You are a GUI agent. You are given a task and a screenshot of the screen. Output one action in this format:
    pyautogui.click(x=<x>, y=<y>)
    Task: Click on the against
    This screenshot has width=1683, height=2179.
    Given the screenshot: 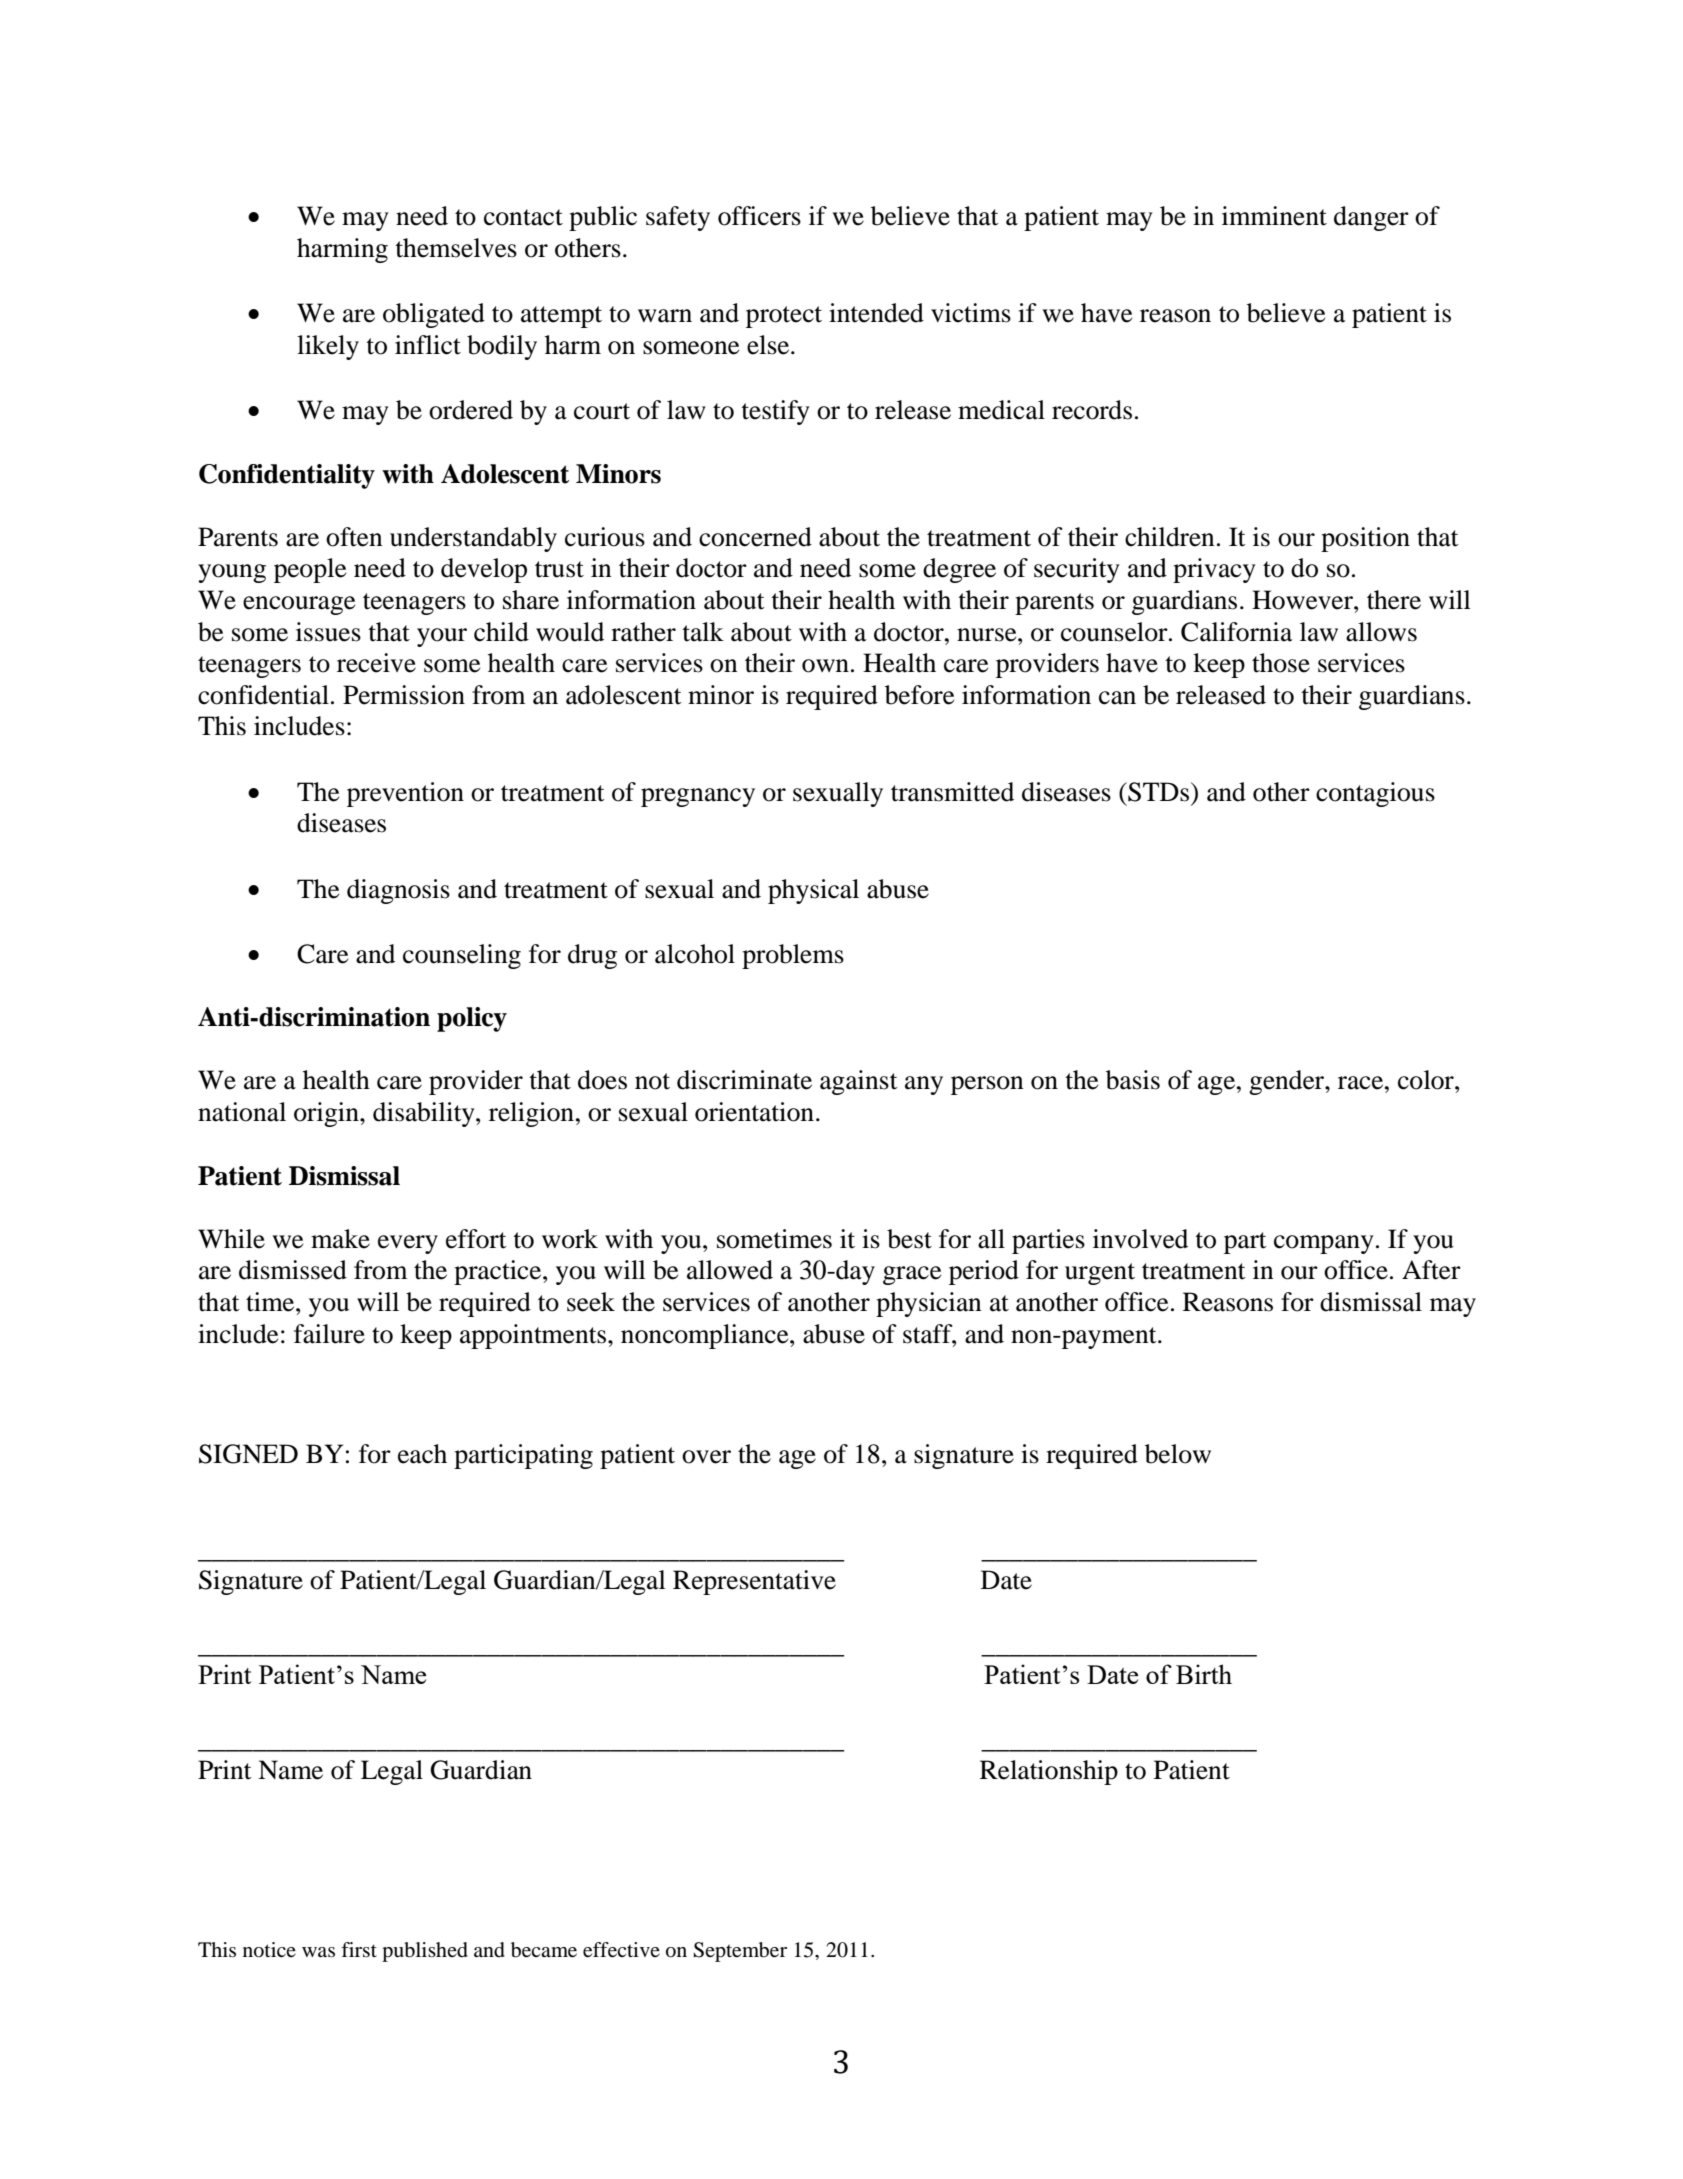 What is the action you would take?
    pyautogui.click(x=859, y=1082)
